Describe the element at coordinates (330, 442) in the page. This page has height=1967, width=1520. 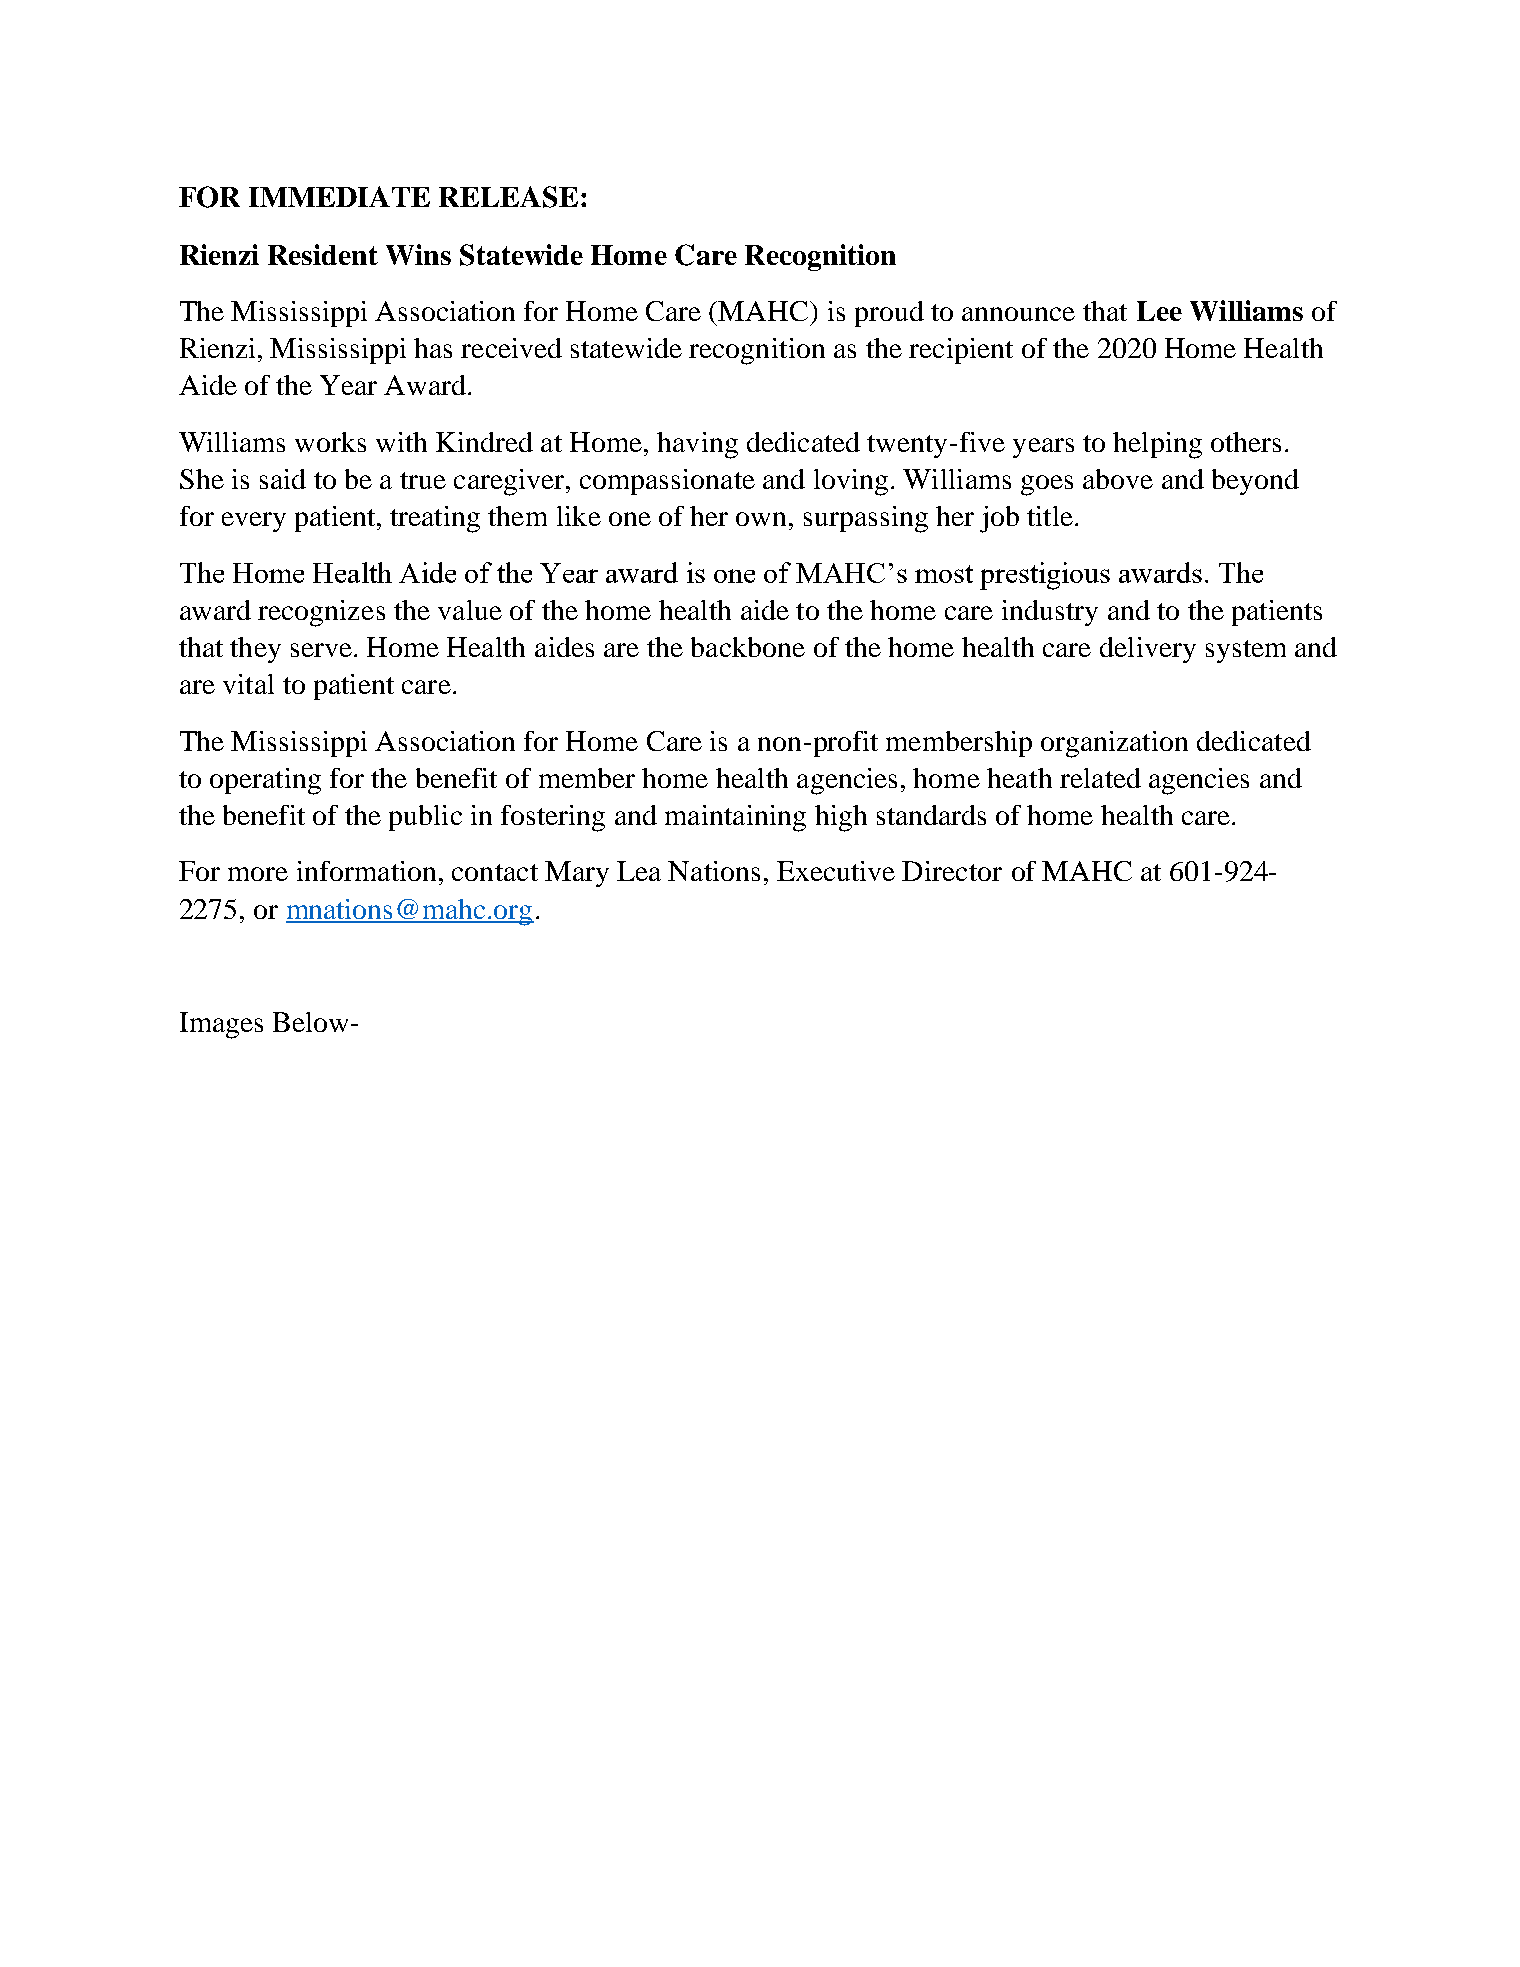
I see `works` at that location.
